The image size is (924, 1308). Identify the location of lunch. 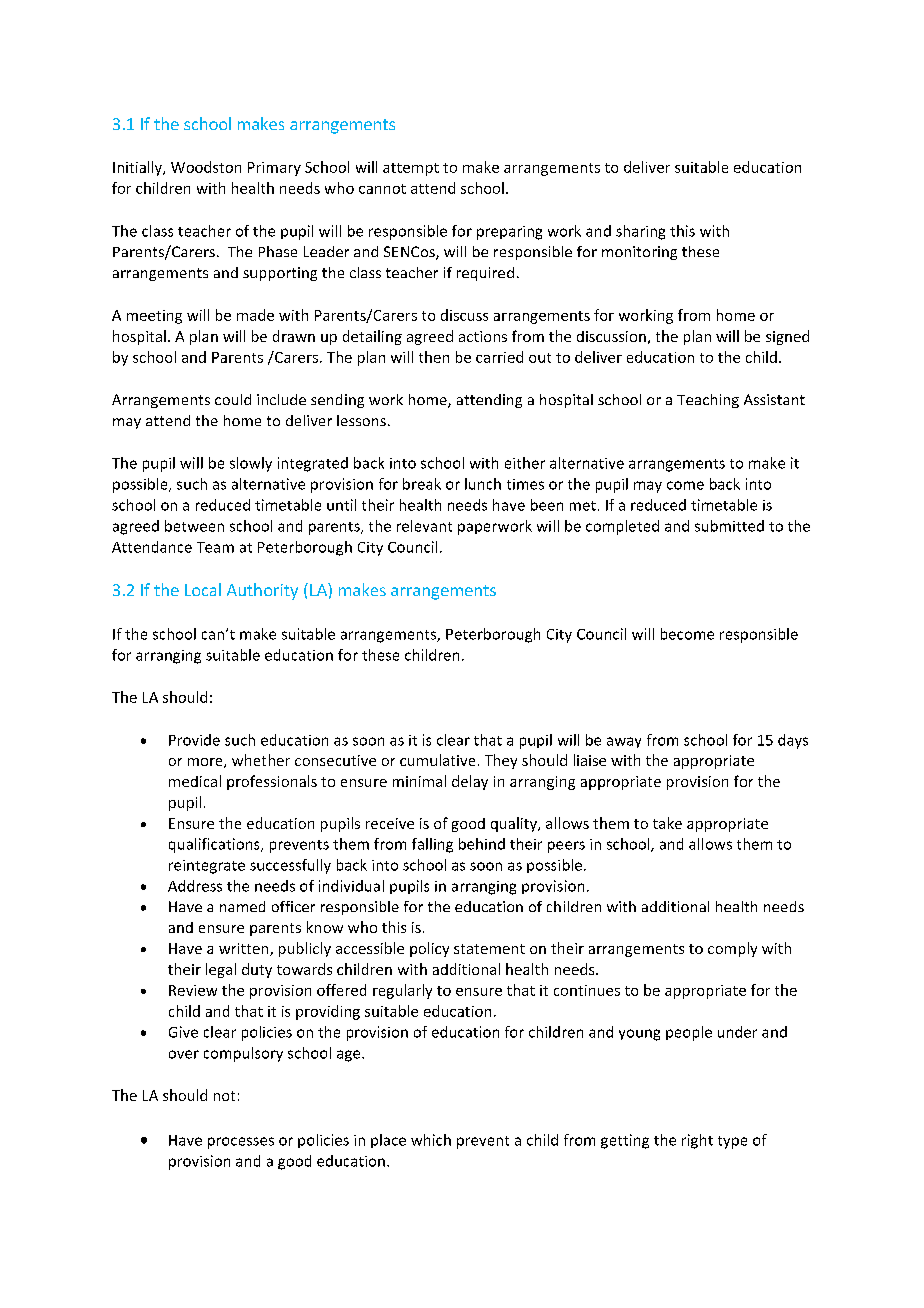
(483, 484).
